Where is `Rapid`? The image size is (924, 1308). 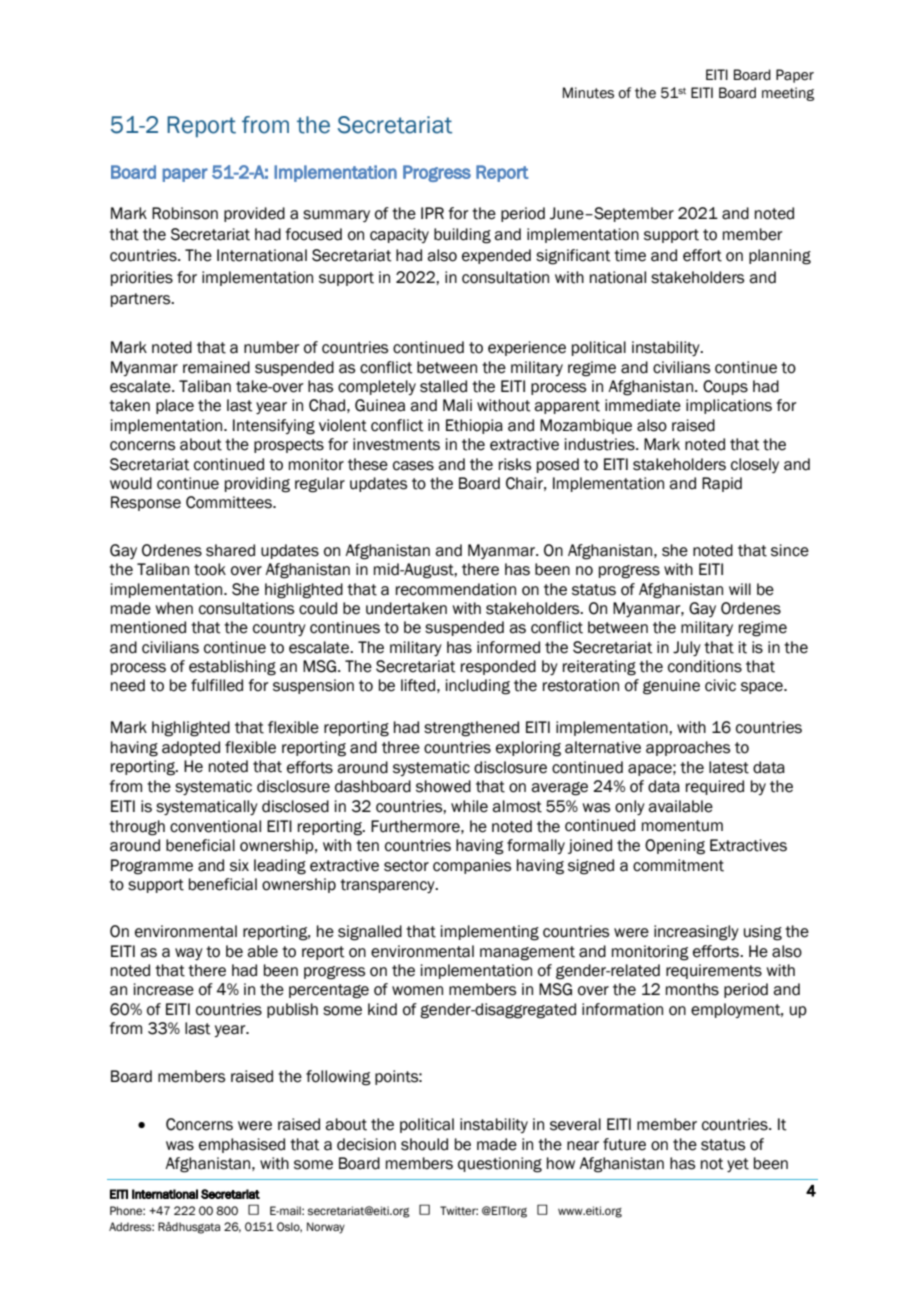 Rapid is located at coordinates (722, 484).
